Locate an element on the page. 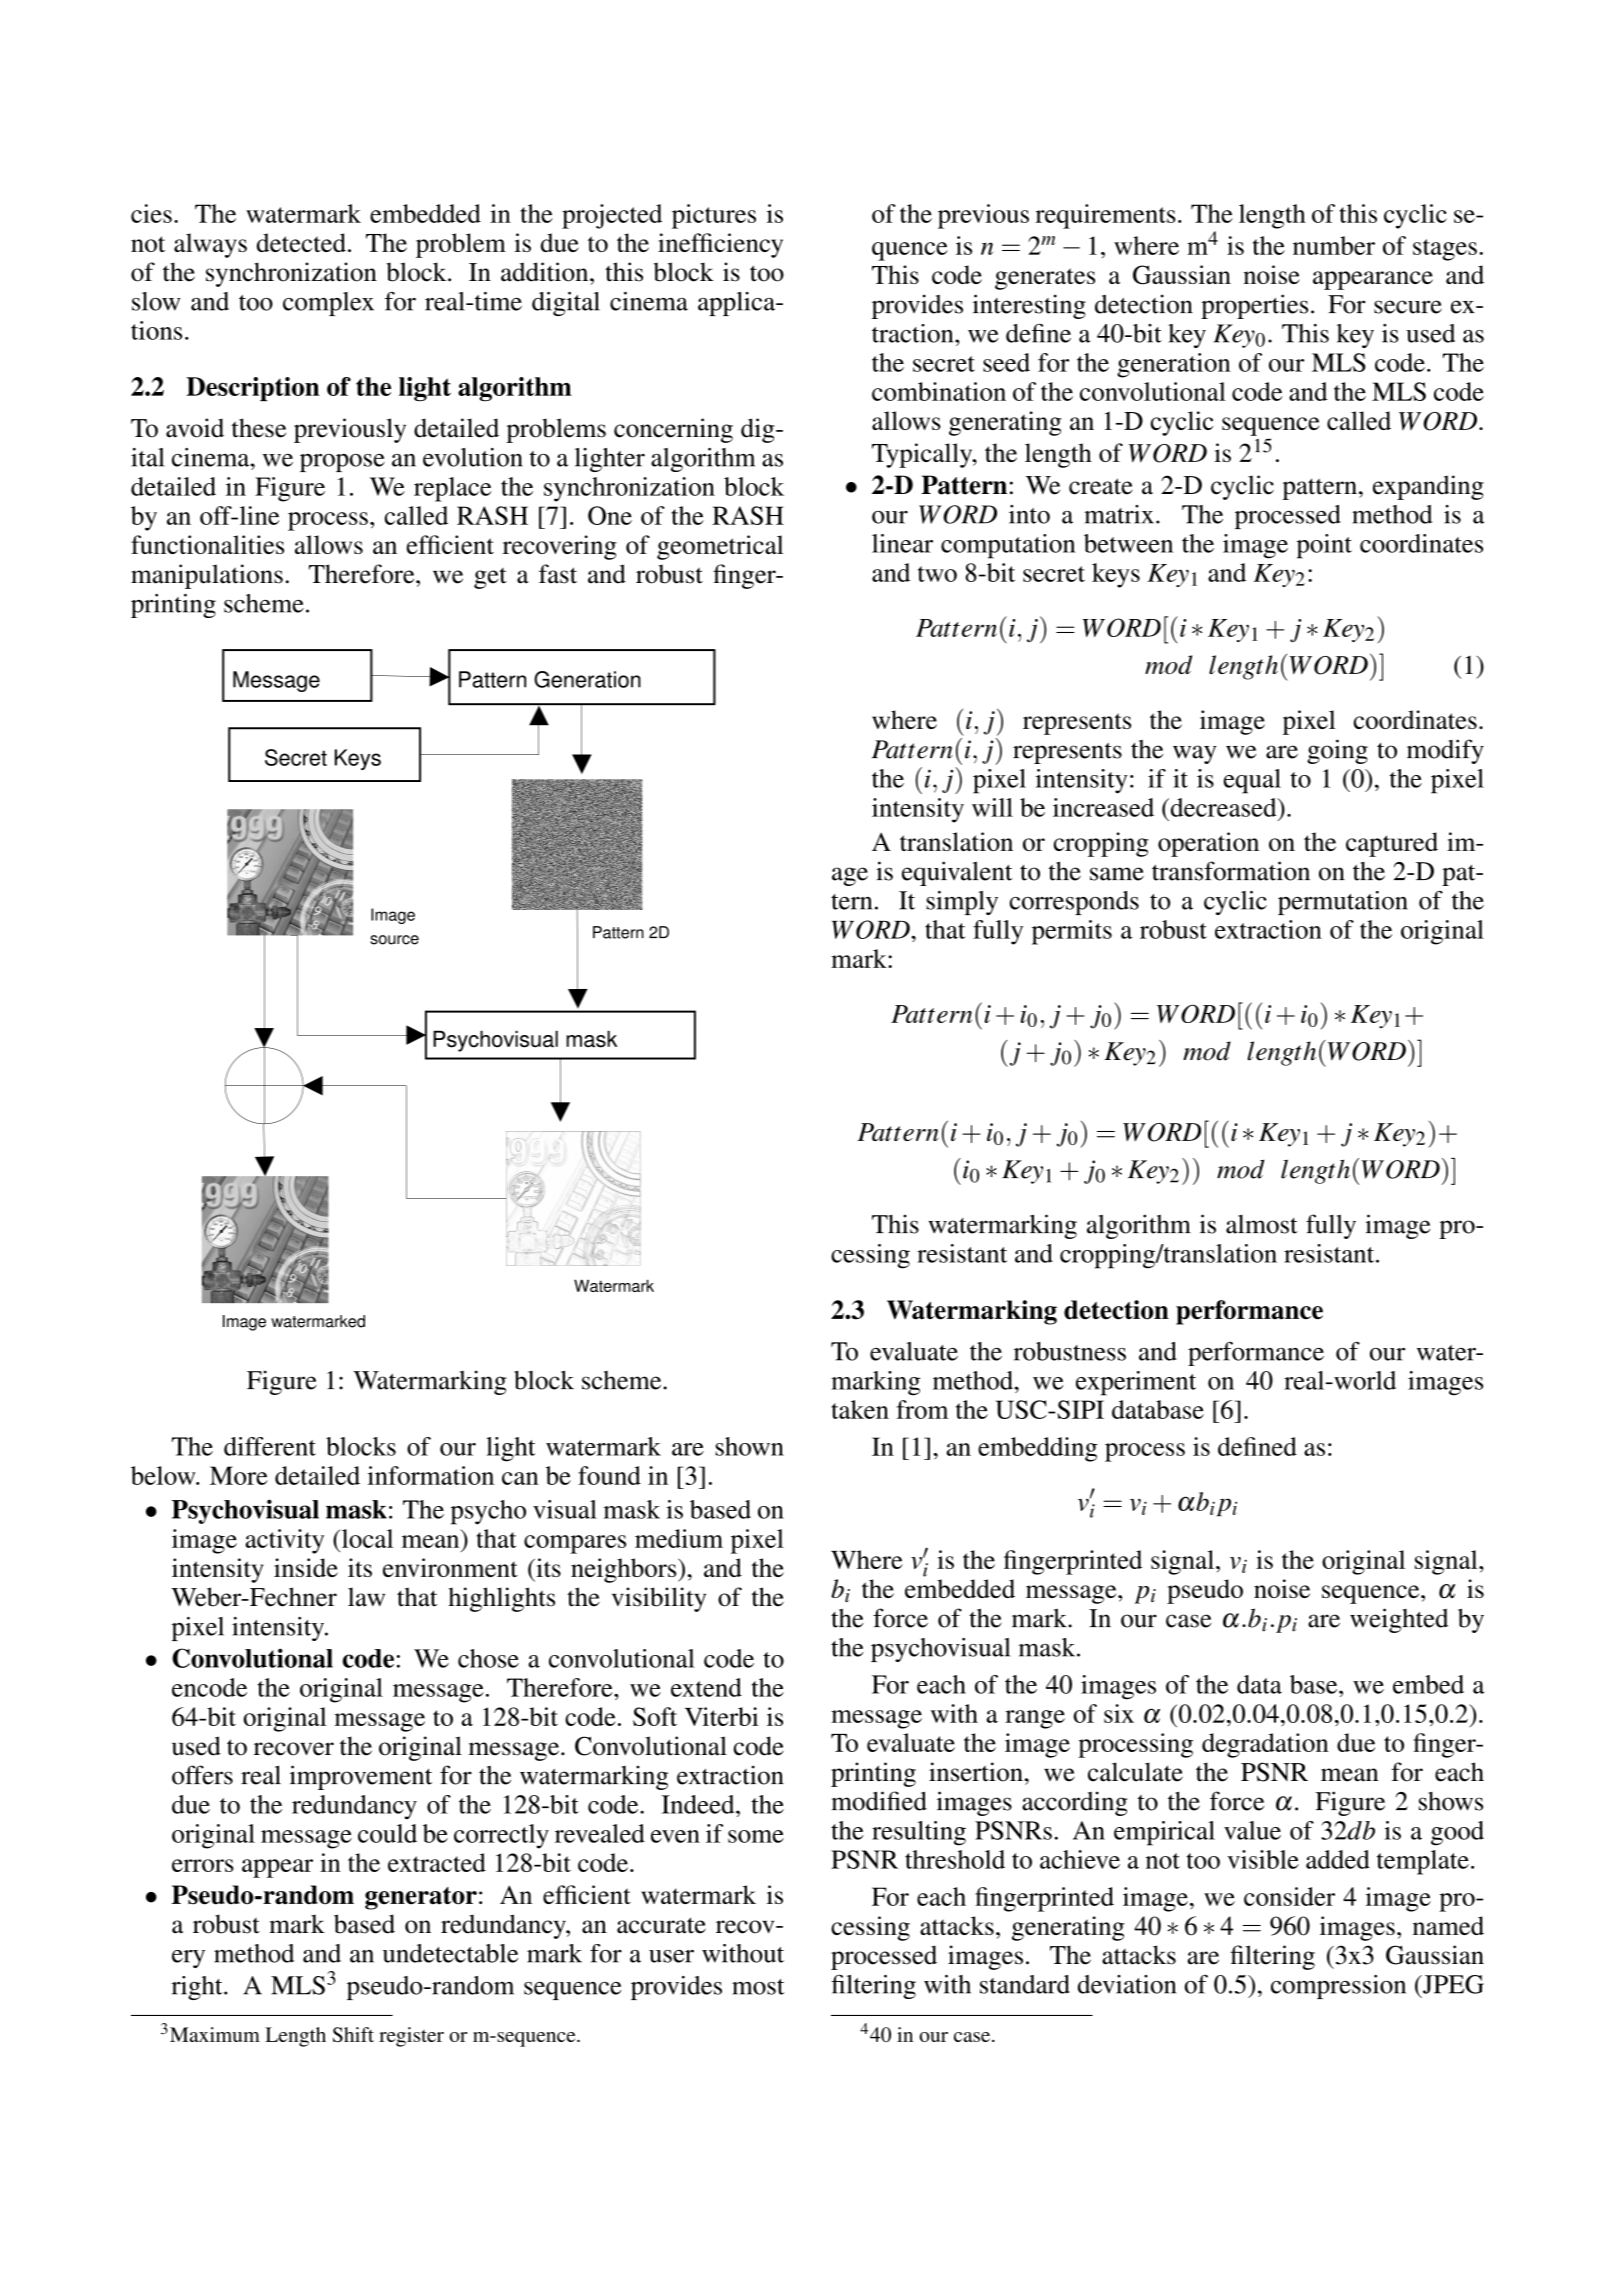 Image resolution: width=1615 pixels, height=2285 pixels. source is located at coordinates (394, 940).
